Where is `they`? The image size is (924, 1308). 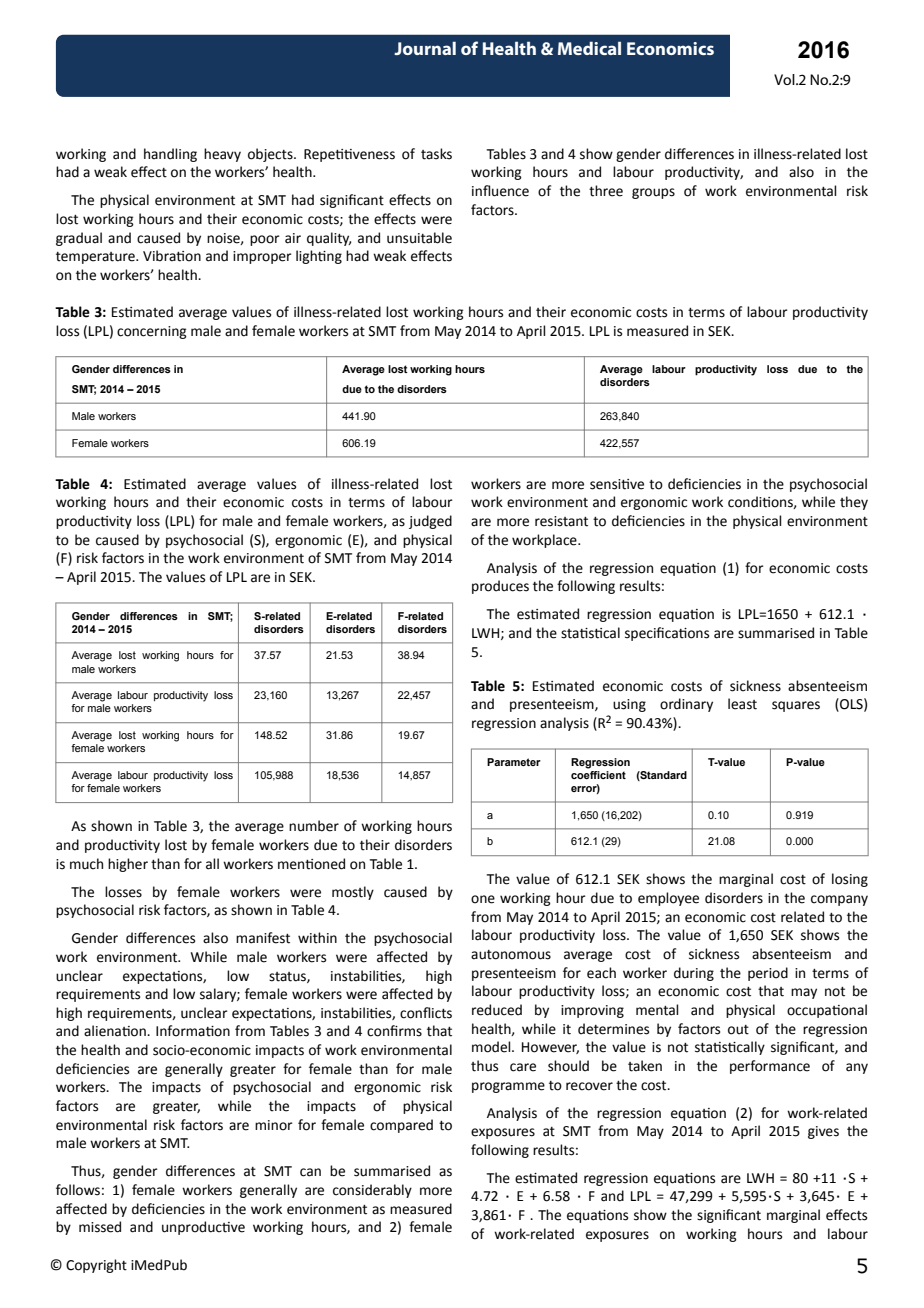
they is located at coordinates (854, 503).
